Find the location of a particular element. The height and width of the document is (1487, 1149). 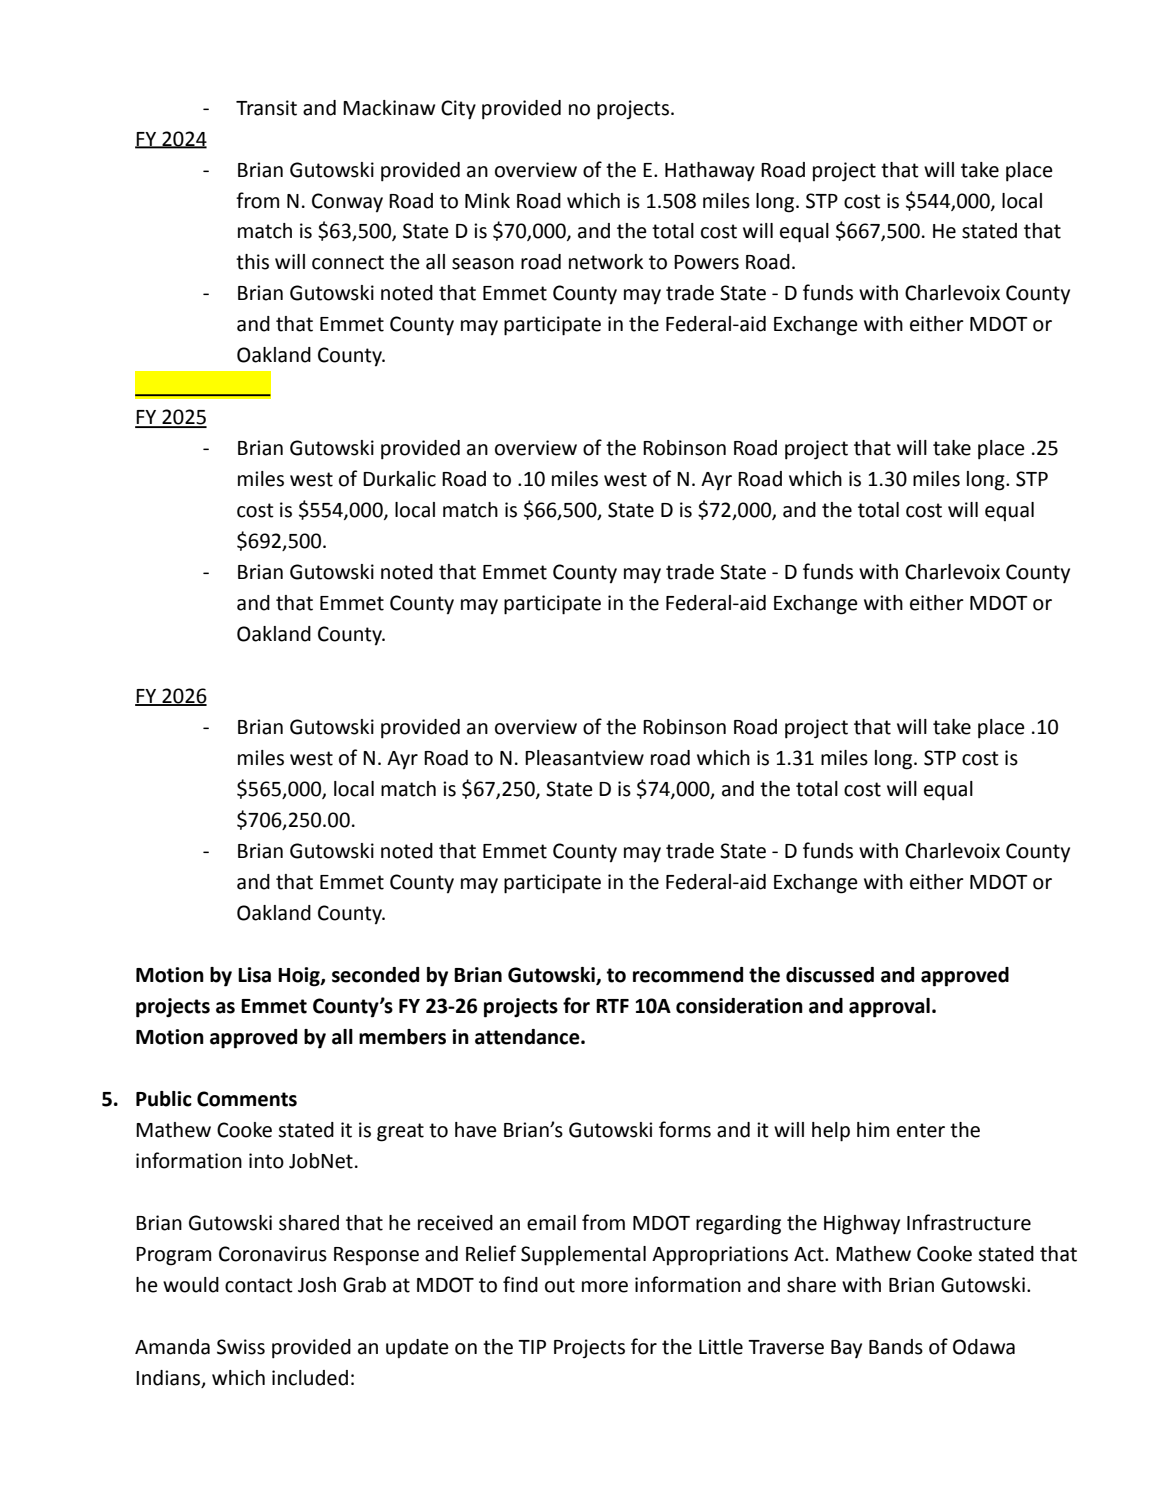

Mink is located at coordinates (487, 200).
